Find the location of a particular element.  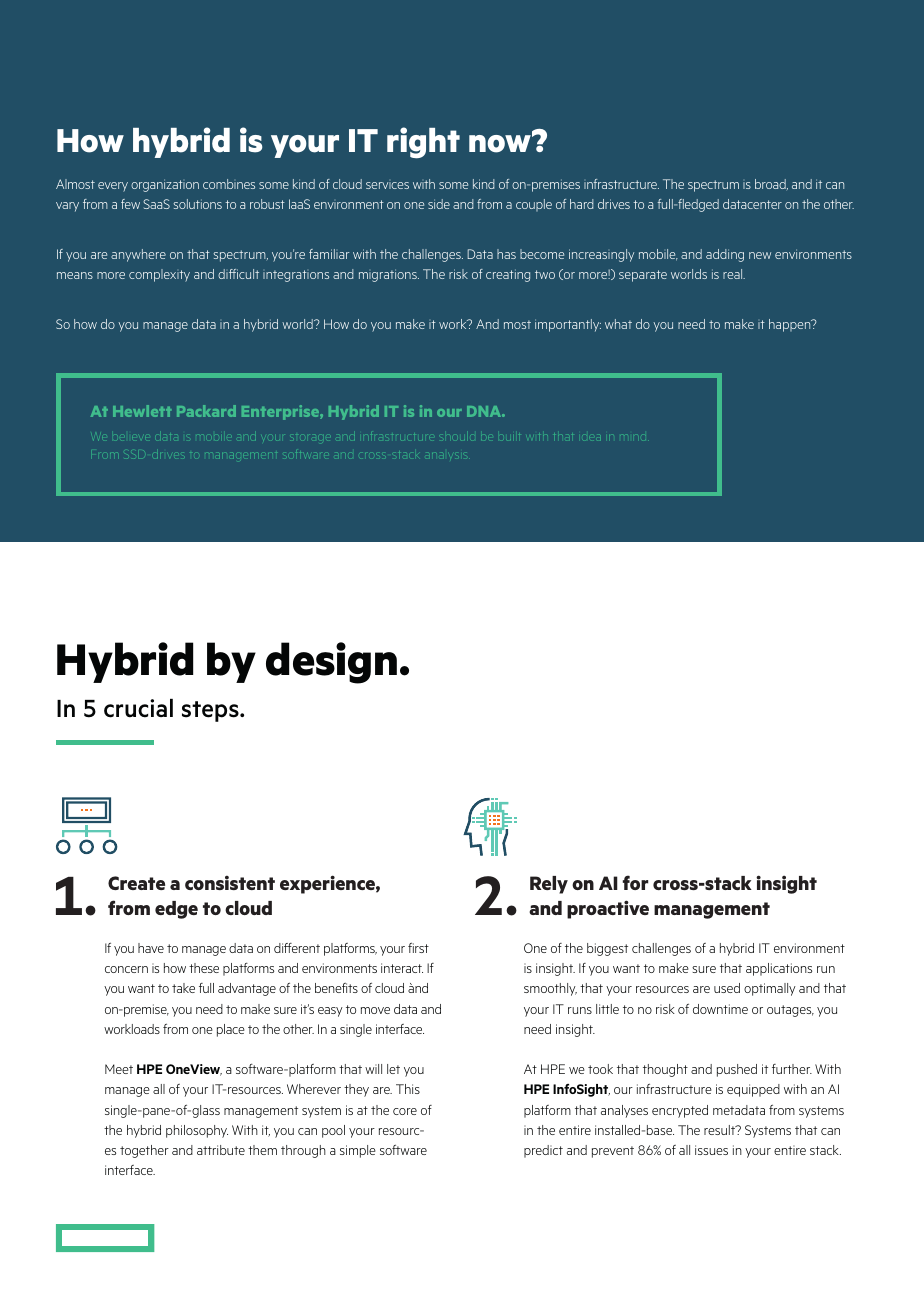

core is located at coordinates (405, 1111).
